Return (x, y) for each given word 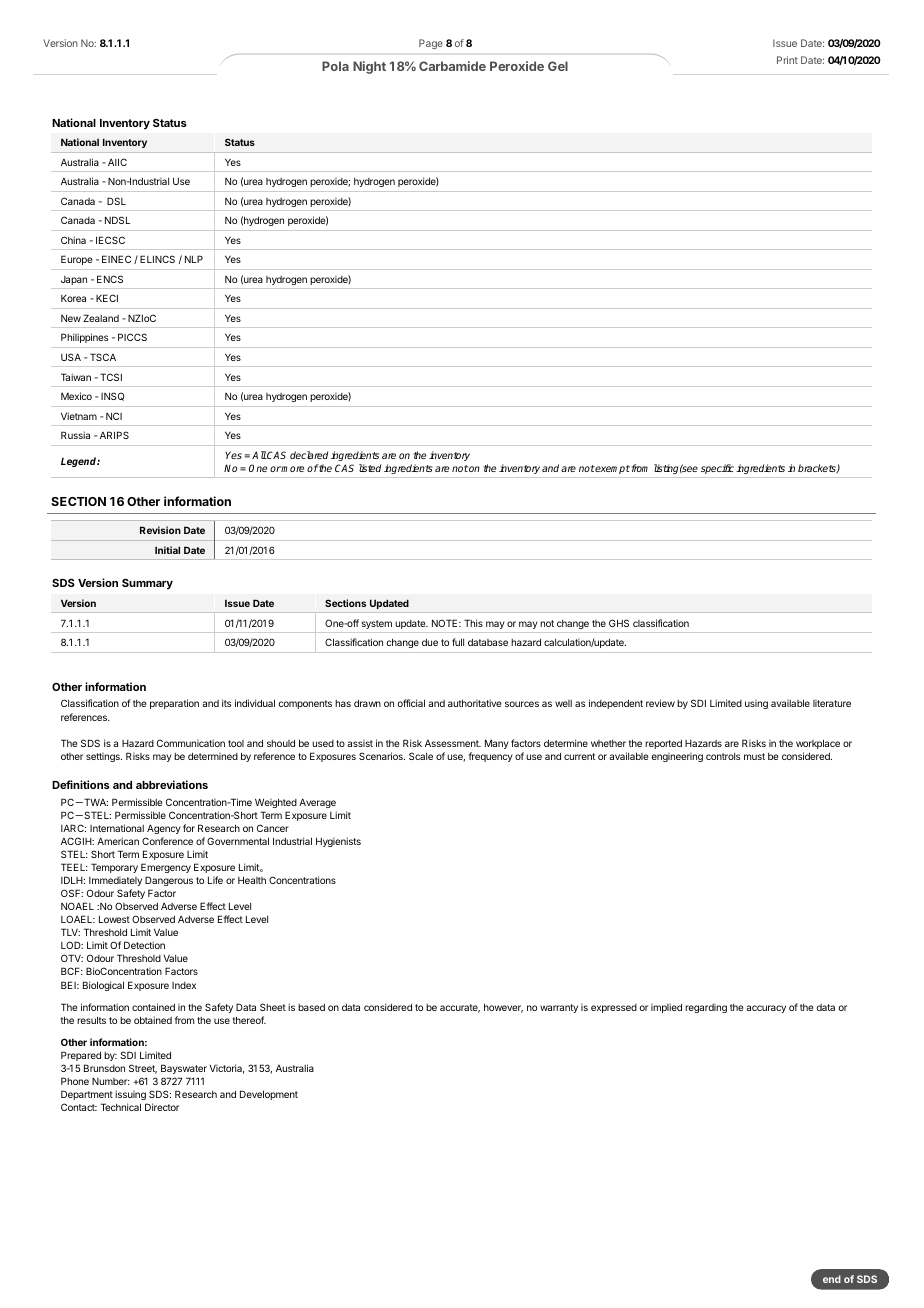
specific (717, 469)
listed (370, 468)
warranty (559, 1008)
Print (787, 60)
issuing (130, 1095)
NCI (114, 416)
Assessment (453, 743)
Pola (335, 66)
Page (431, 44)
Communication (191, 743)
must (754, 756)
